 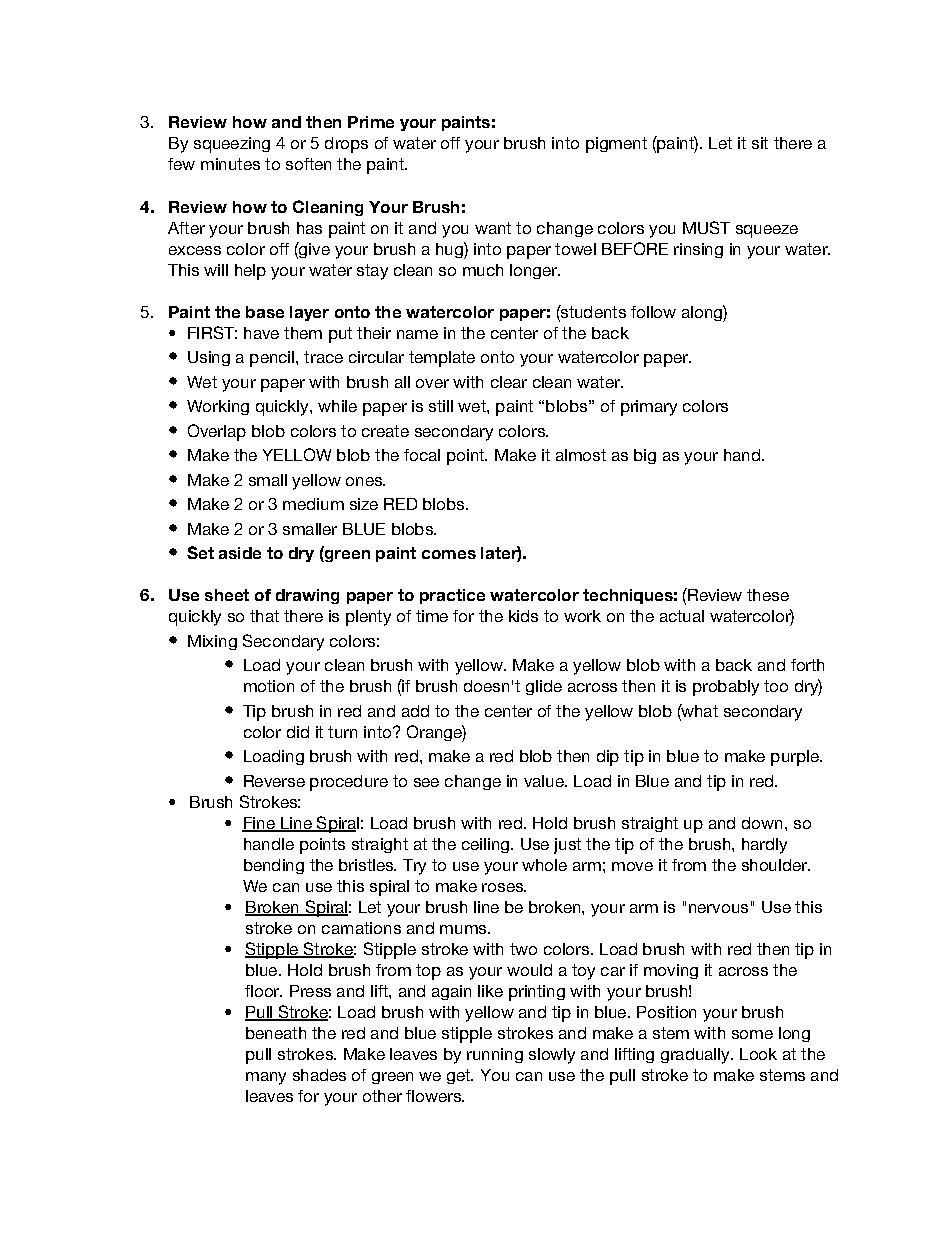 I want to click on ceiling, so click(x=485, y=845).
